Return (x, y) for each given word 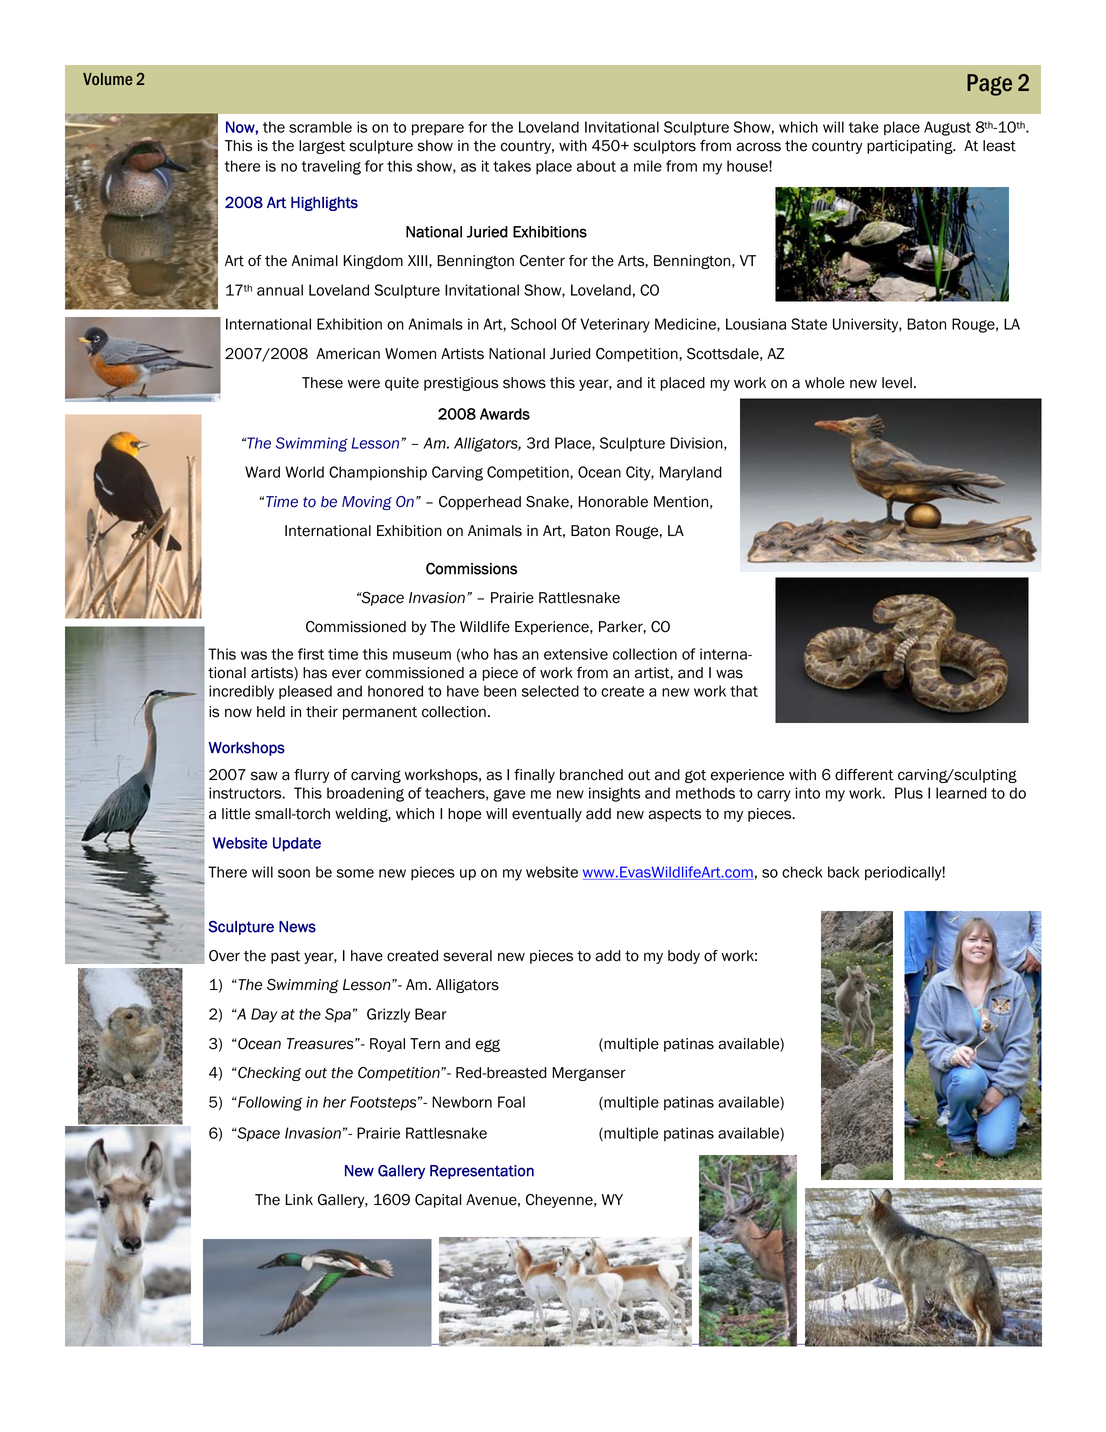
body (684, 957)
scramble (320, 127)
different (864, 775)
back (844, 872)
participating (911, 147)
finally (534, 776)
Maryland (691, 473)
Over (224, 956)
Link (299, 1199)
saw (264, 776)
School (533, 324)
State (809, 324)
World (304, 472)
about (596, 166)
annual (280, 290)
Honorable (613, 502)
